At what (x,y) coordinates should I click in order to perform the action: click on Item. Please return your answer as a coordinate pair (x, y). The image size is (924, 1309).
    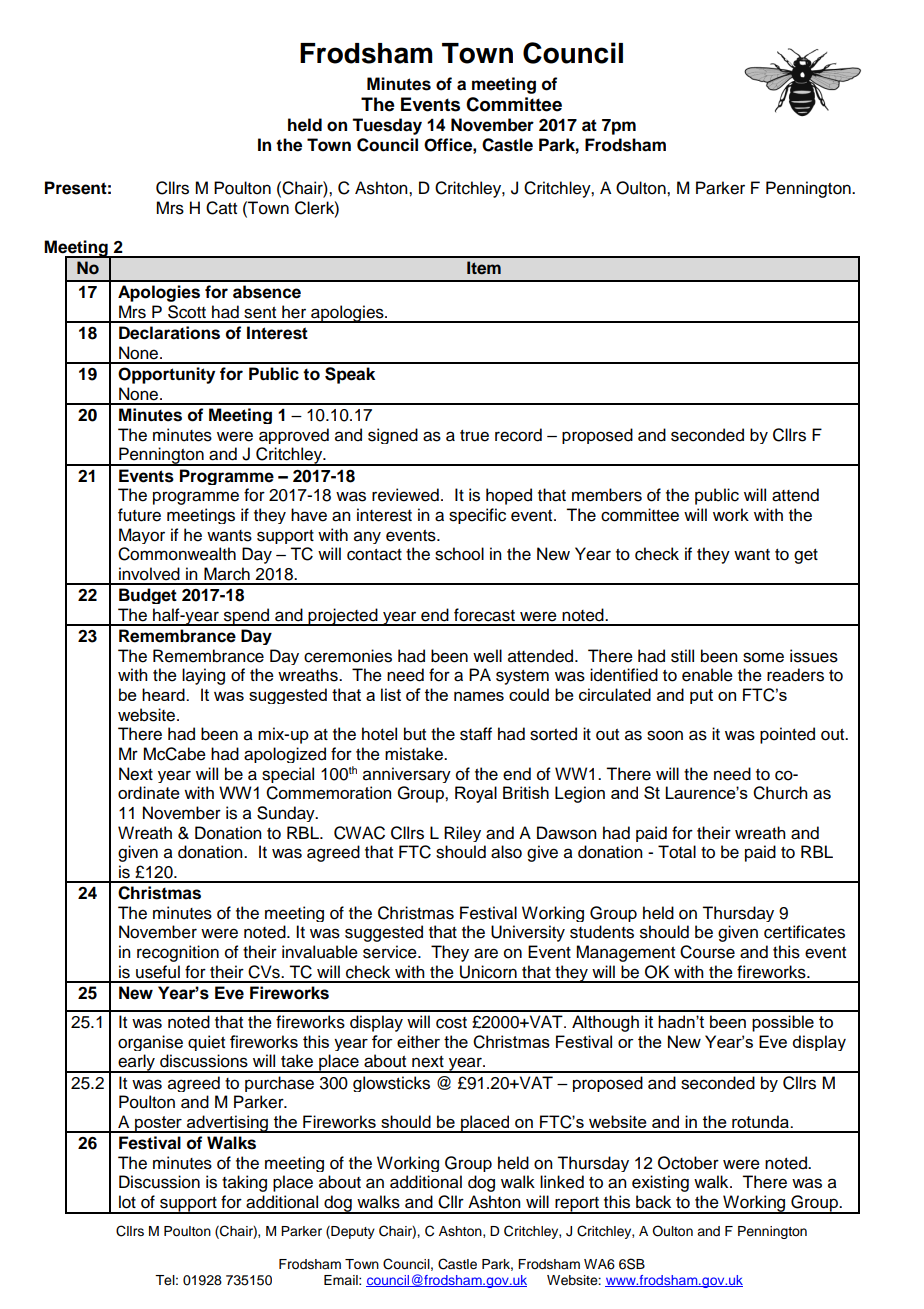
    Looking at the image, I should click on (484, 268).
